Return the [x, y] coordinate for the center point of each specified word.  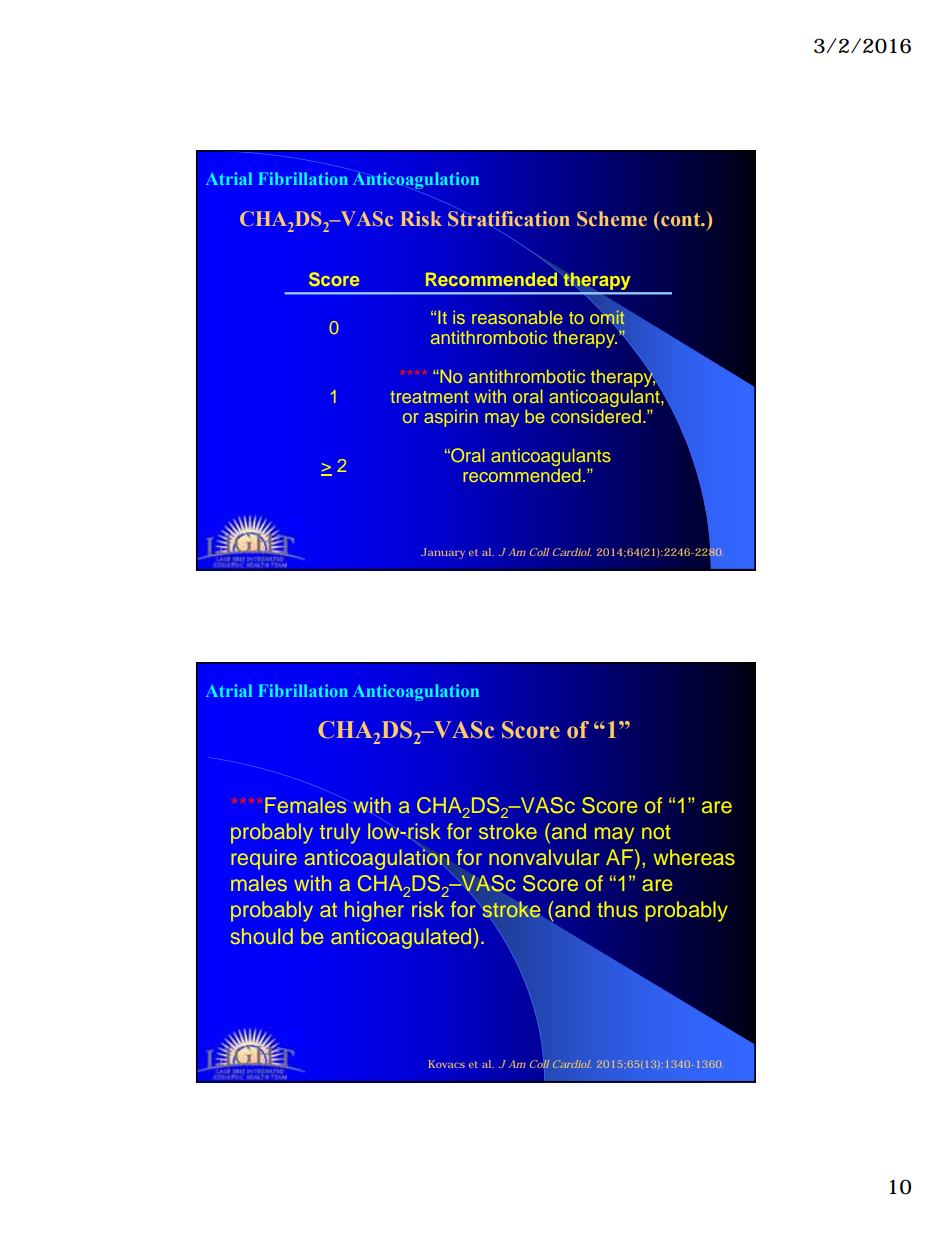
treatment [430, 397]
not [656, 832]
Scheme [612, 219]
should [262, 936]
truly [340, 833]
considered [596, 416]
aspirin [451, 418]
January [443, 553]
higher [374, 911]
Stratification [509, 219]
